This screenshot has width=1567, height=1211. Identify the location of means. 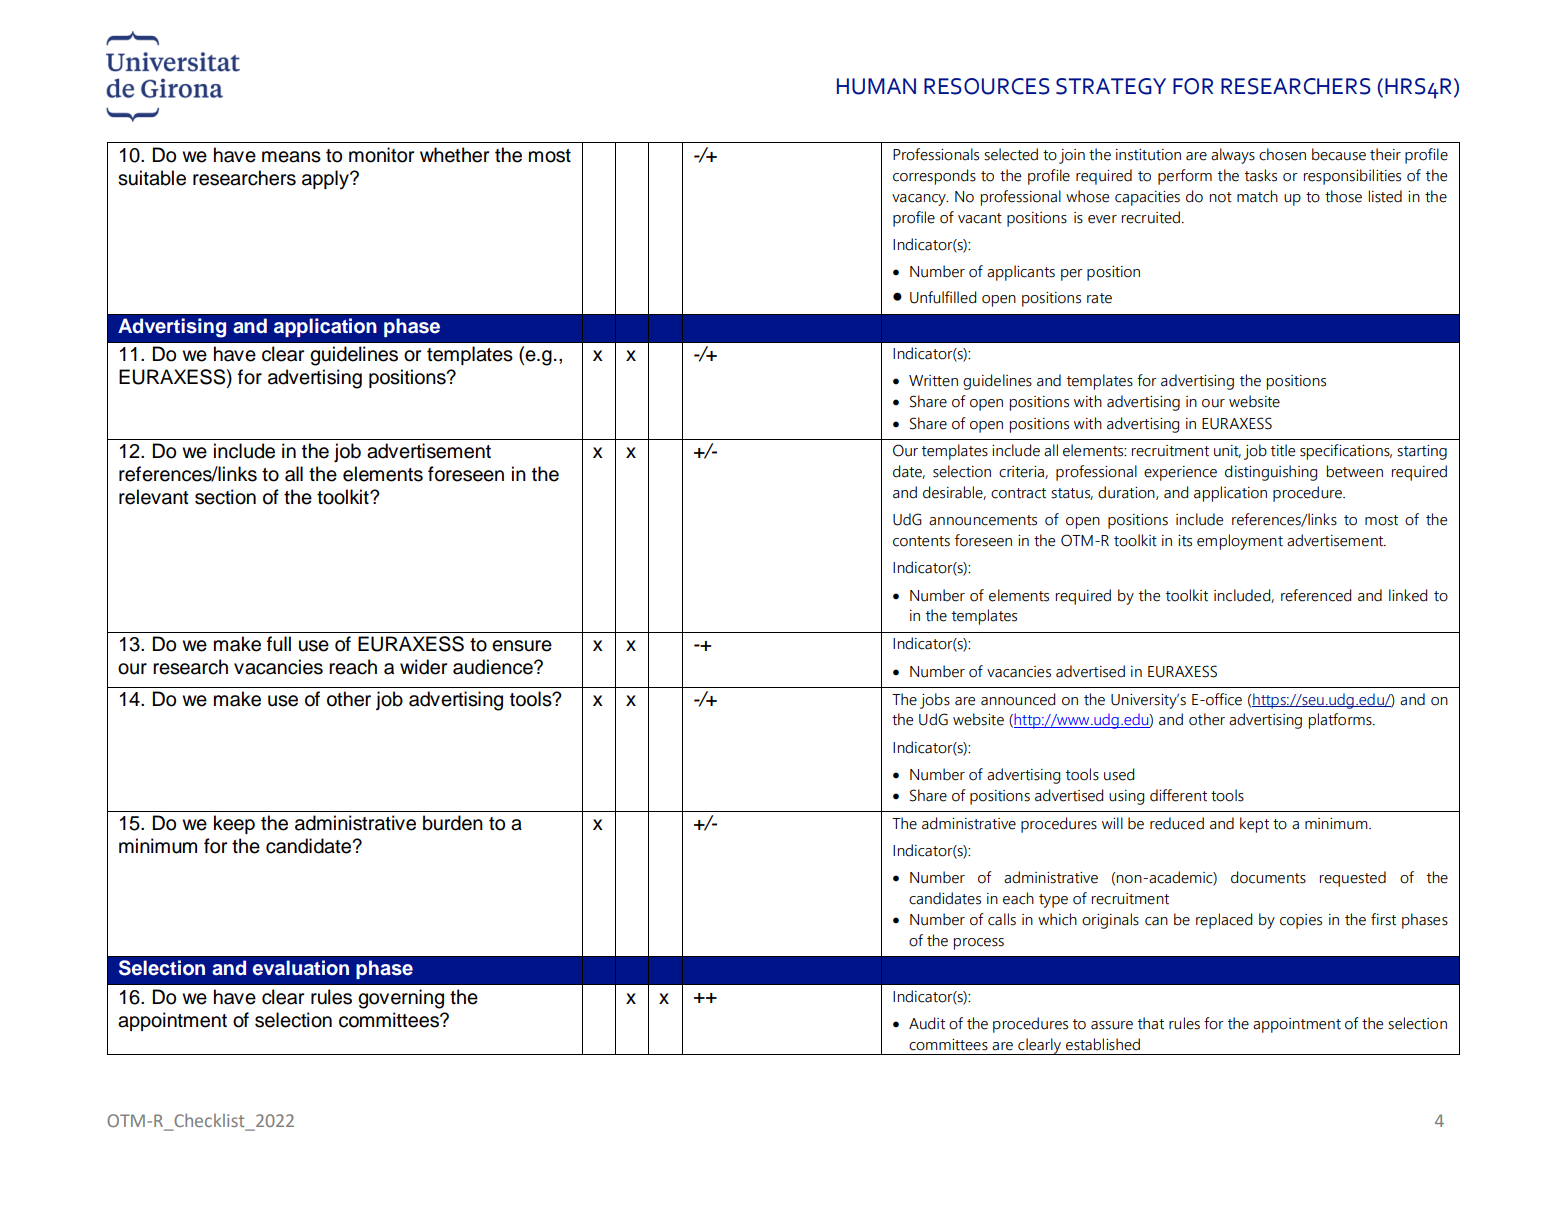
(291, 157).
